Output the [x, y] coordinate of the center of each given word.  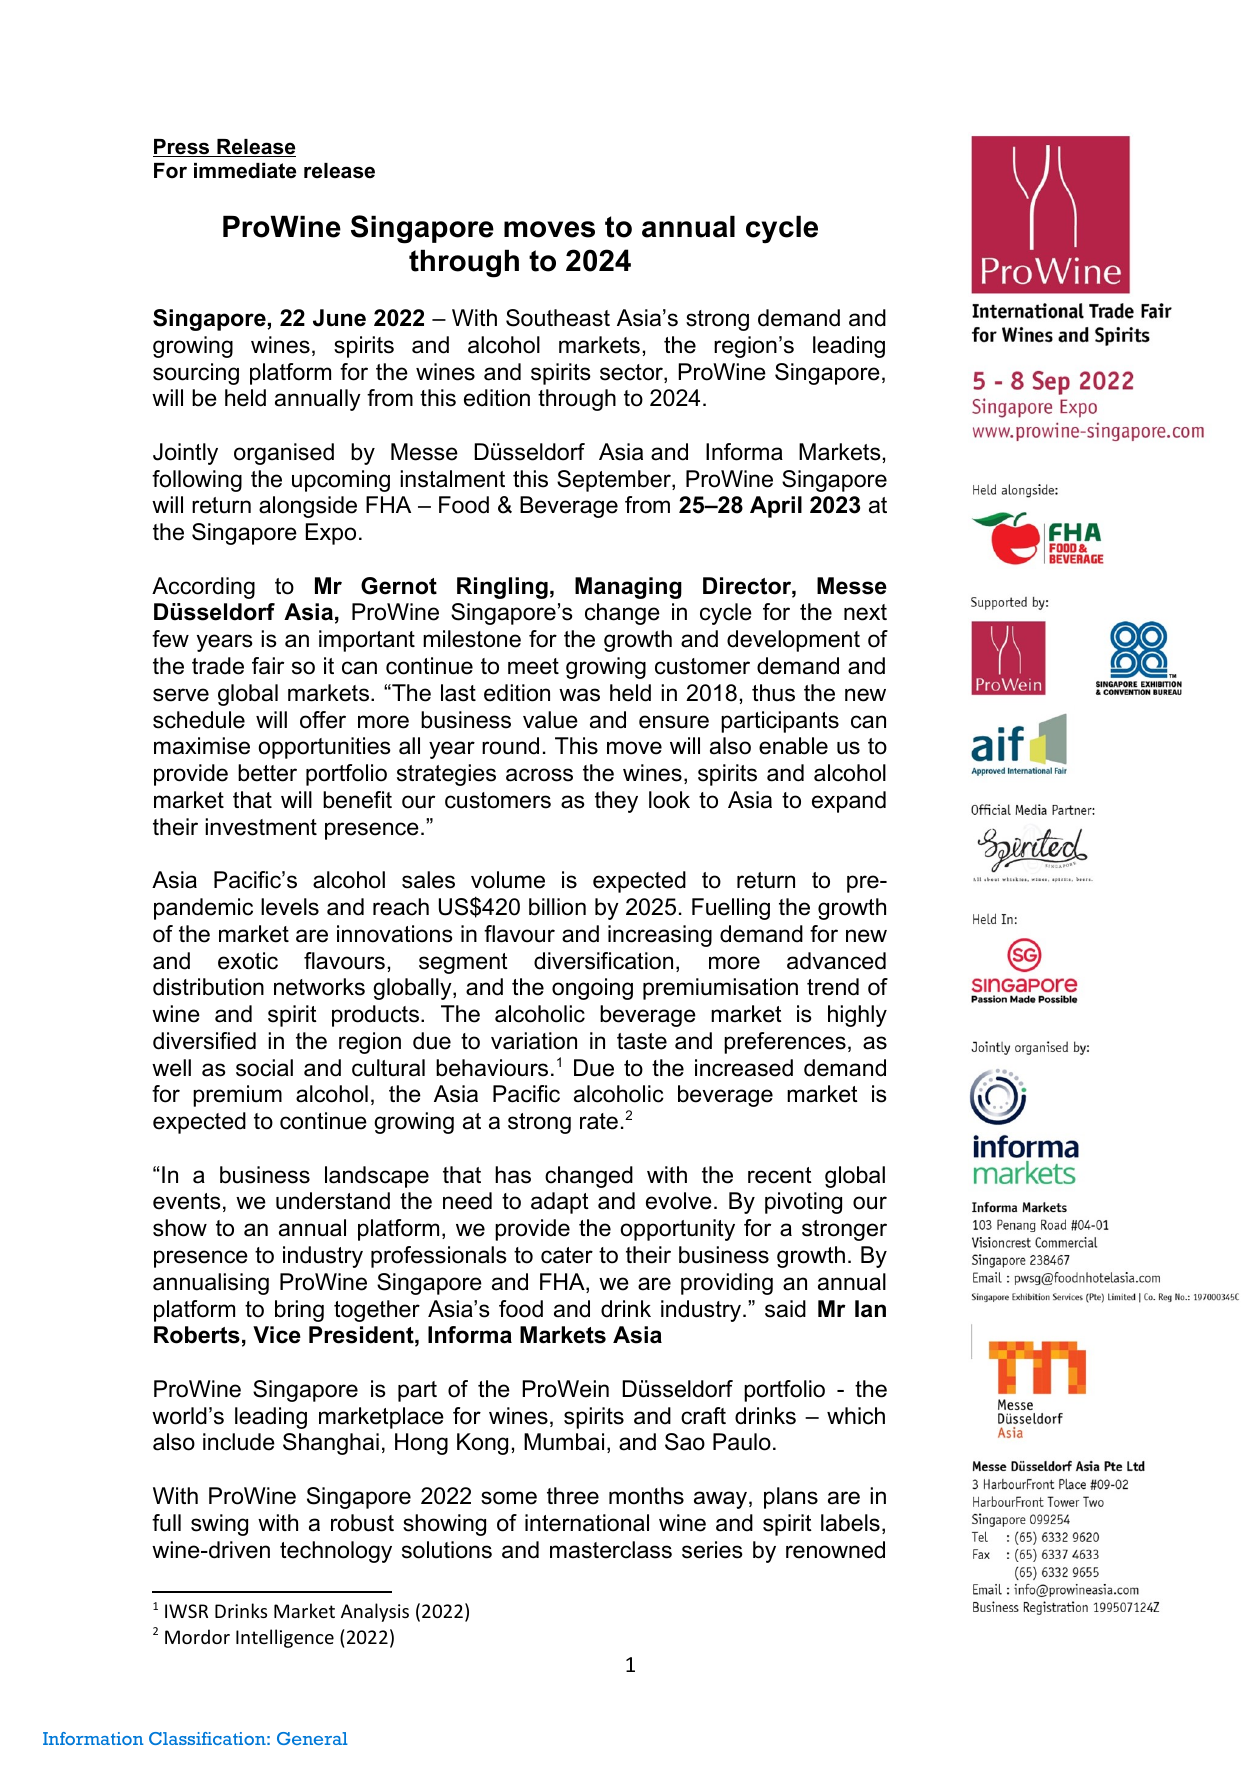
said [785, 1309]
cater [567, 1255]
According [203, 588]
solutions [447, 1550]
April [776, 507]
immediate [245, 171]
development [793, 641]
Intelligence [285, 1638]
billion [557, 907]
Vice [277, 1335]
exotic [248, 961]
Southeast [558, 318]
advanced [836, 961]
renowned [835, 1550]
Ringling [502, 588]
